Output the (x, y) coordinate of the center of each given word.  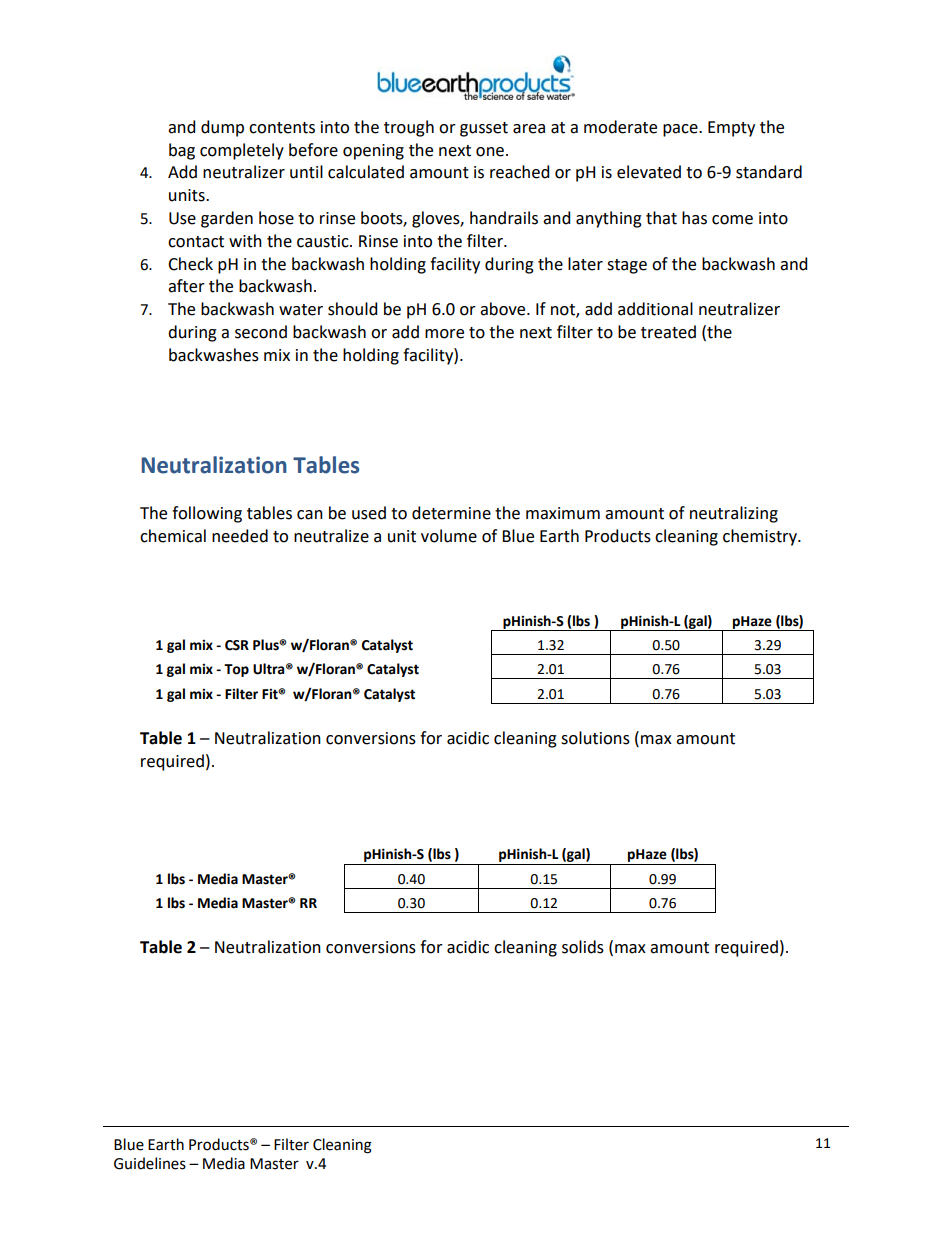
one (490, 152)
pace (681, 130)
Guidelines (150, 1163)
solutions (595, 738)
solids (583, 947)
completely (242, 151)
